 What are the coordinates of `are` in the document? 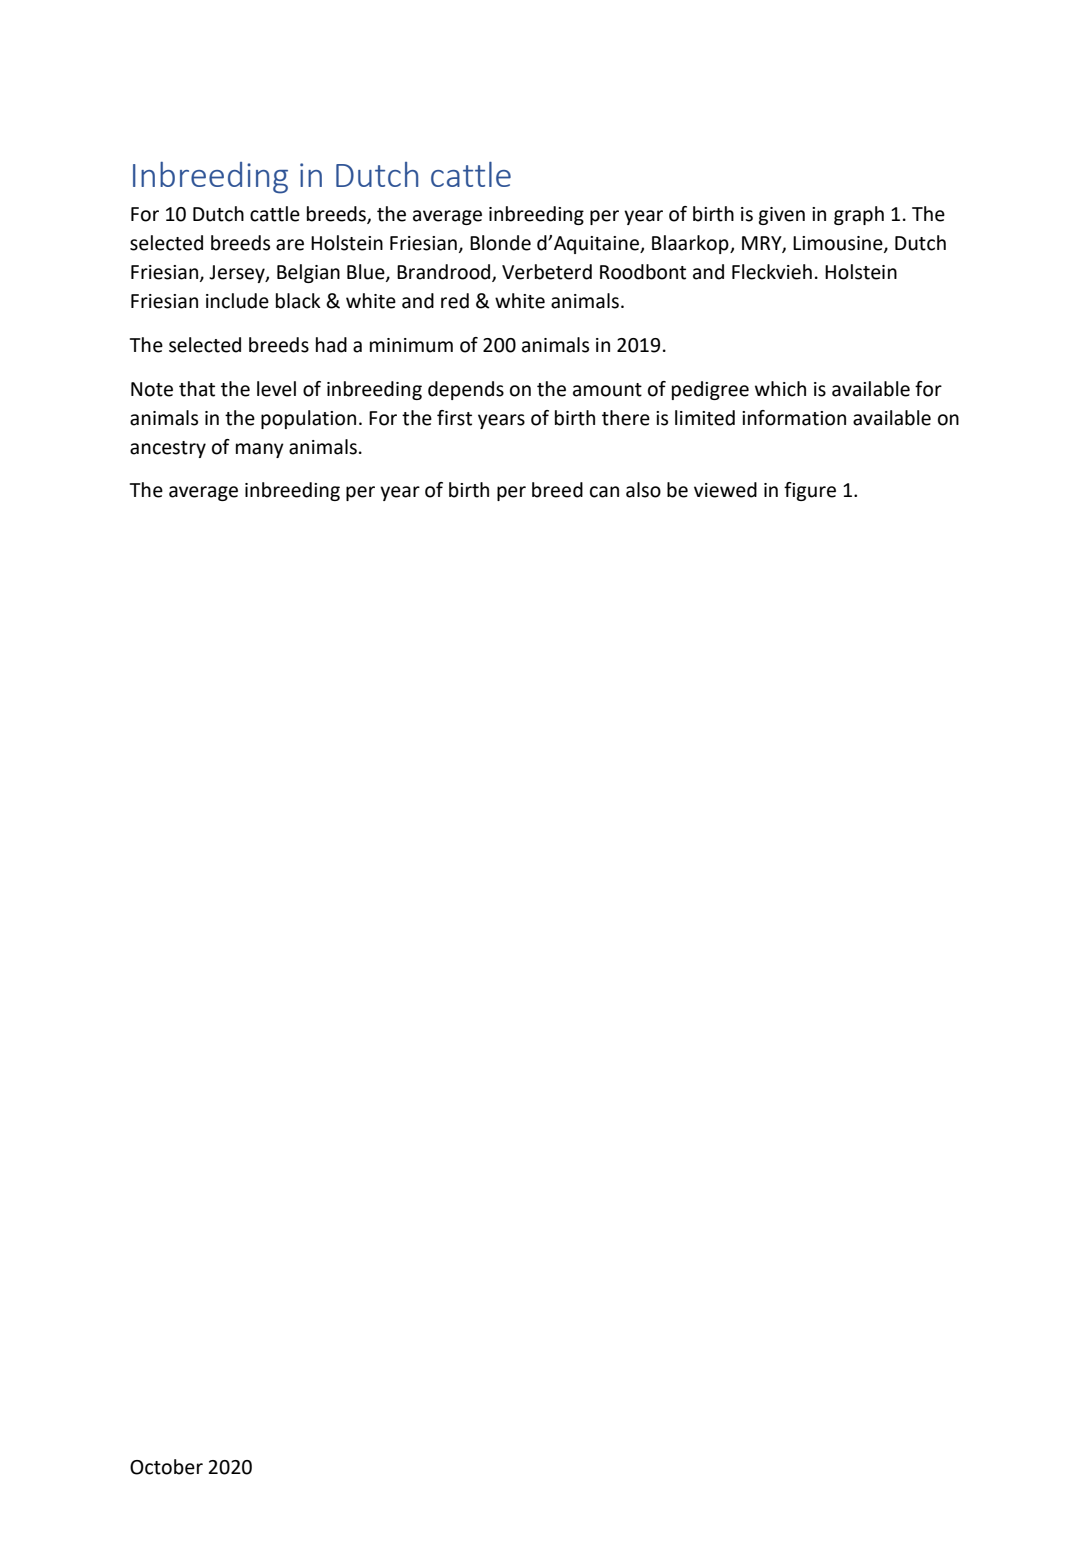 It's located at (290, 245).
